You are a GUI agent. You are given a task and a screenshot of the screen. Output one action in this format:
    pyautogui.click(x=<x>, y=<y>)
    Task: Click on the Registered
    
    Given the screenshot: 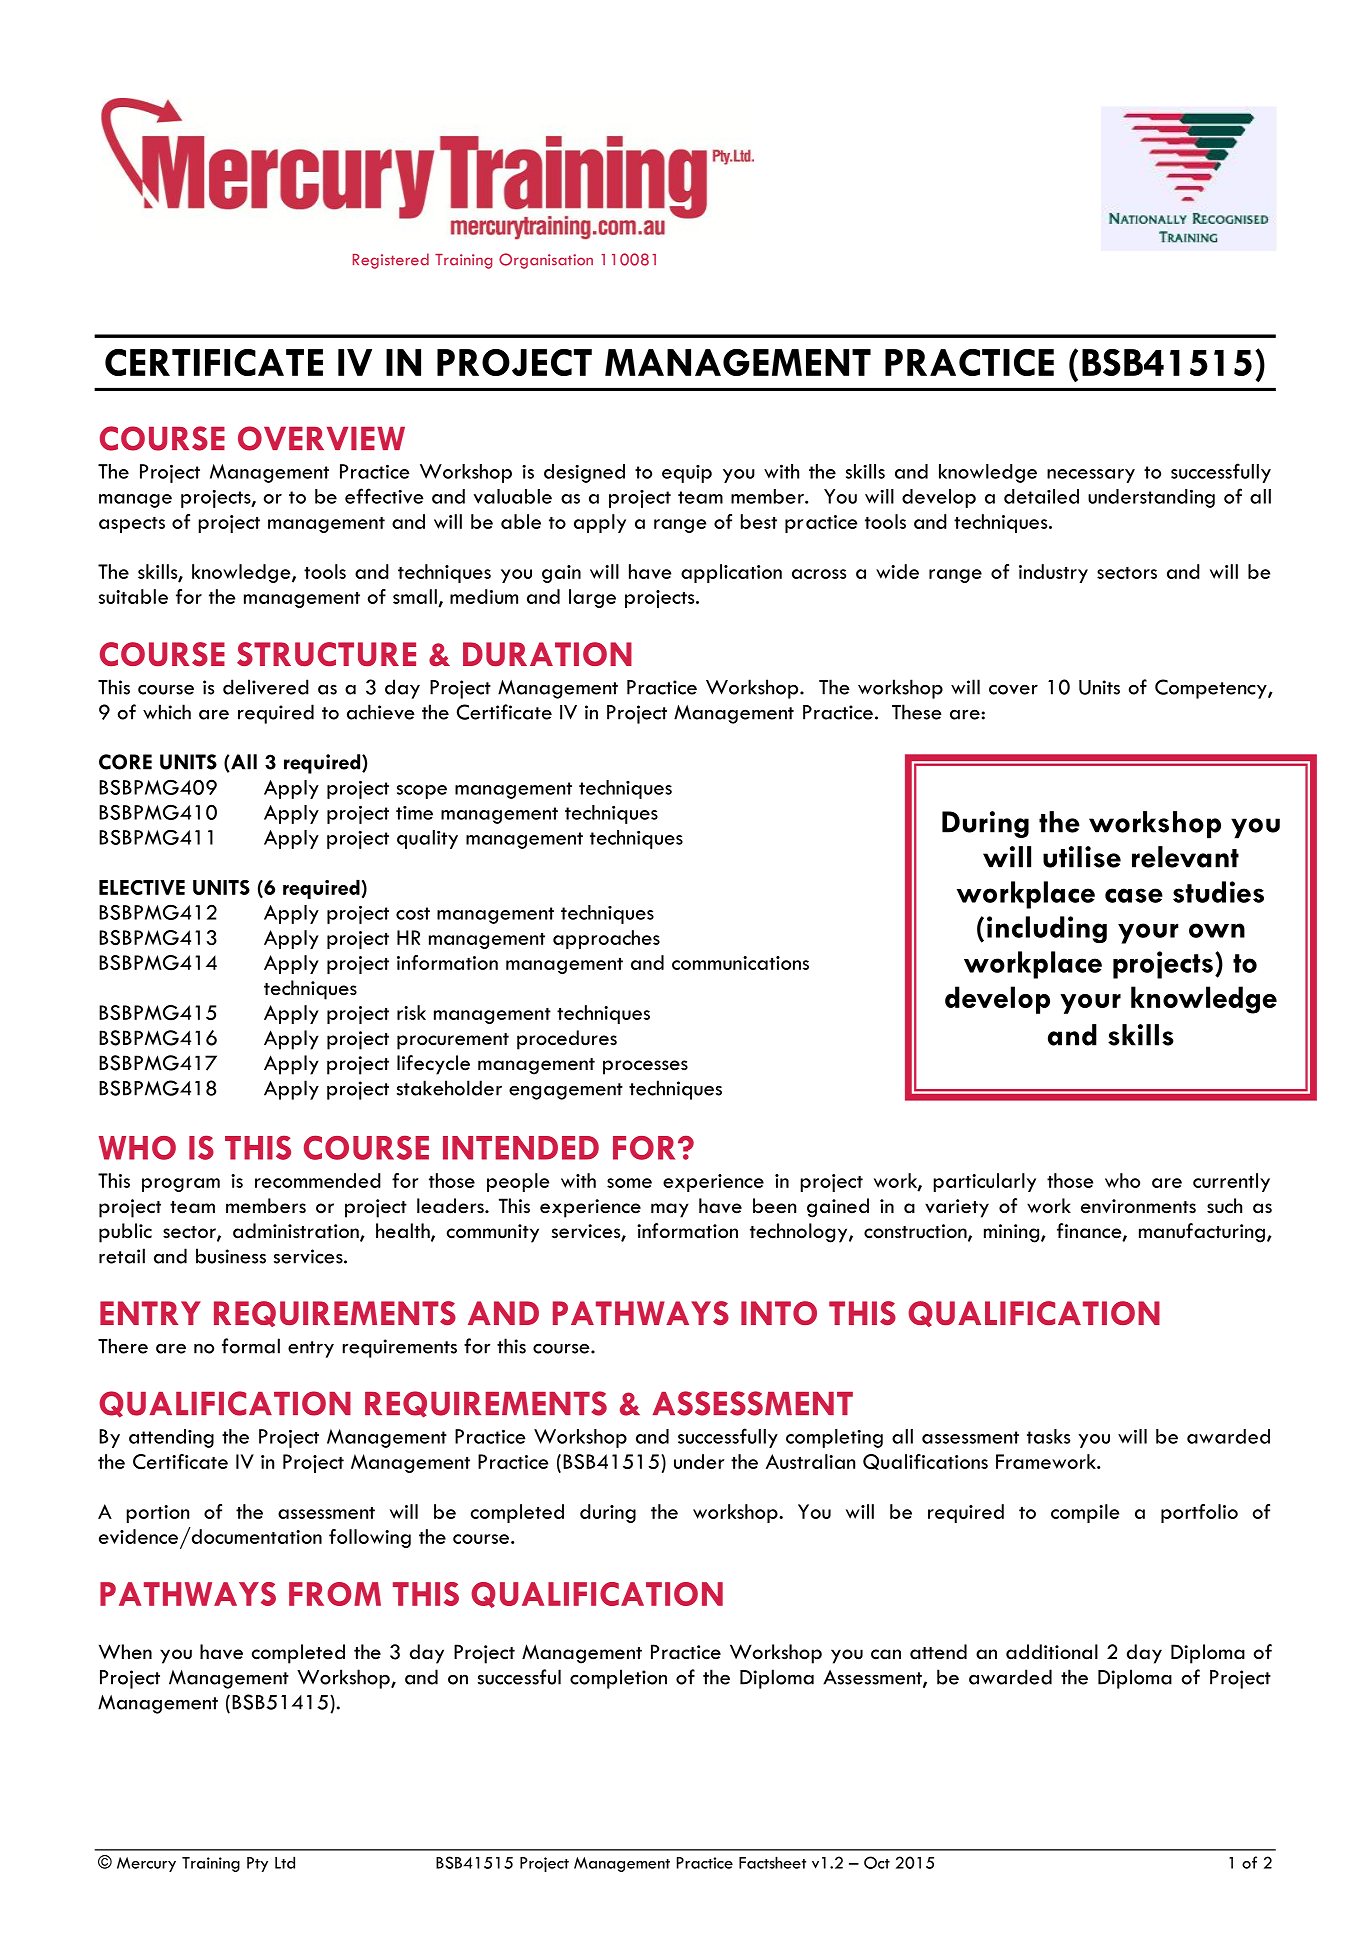 What is the action you would take?
    pyautogui.click(x=391, y=261)
